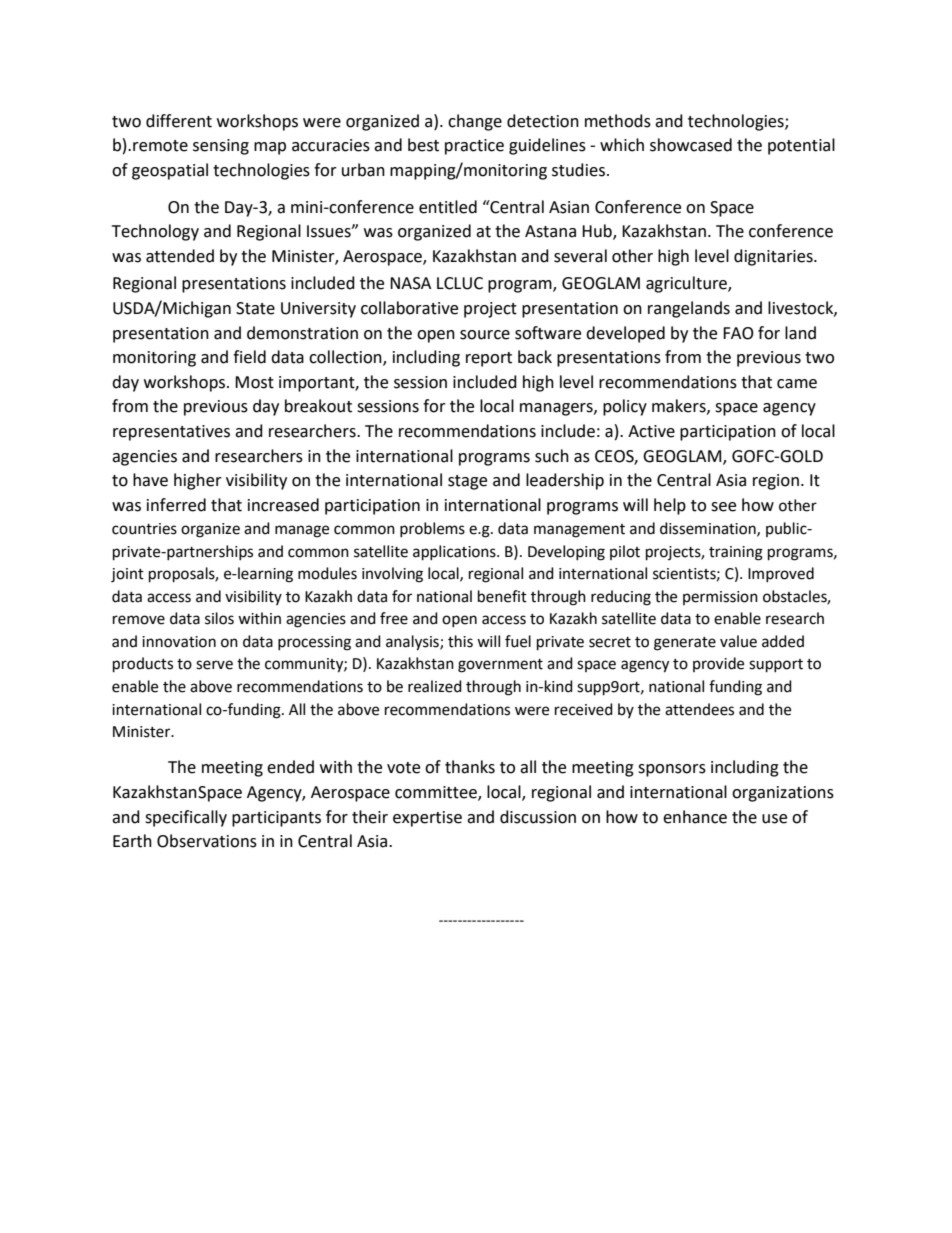  What do you see at coordinates (738, 333) in the screenshot?
I see `FAO` at bounding box center [738, 333].
